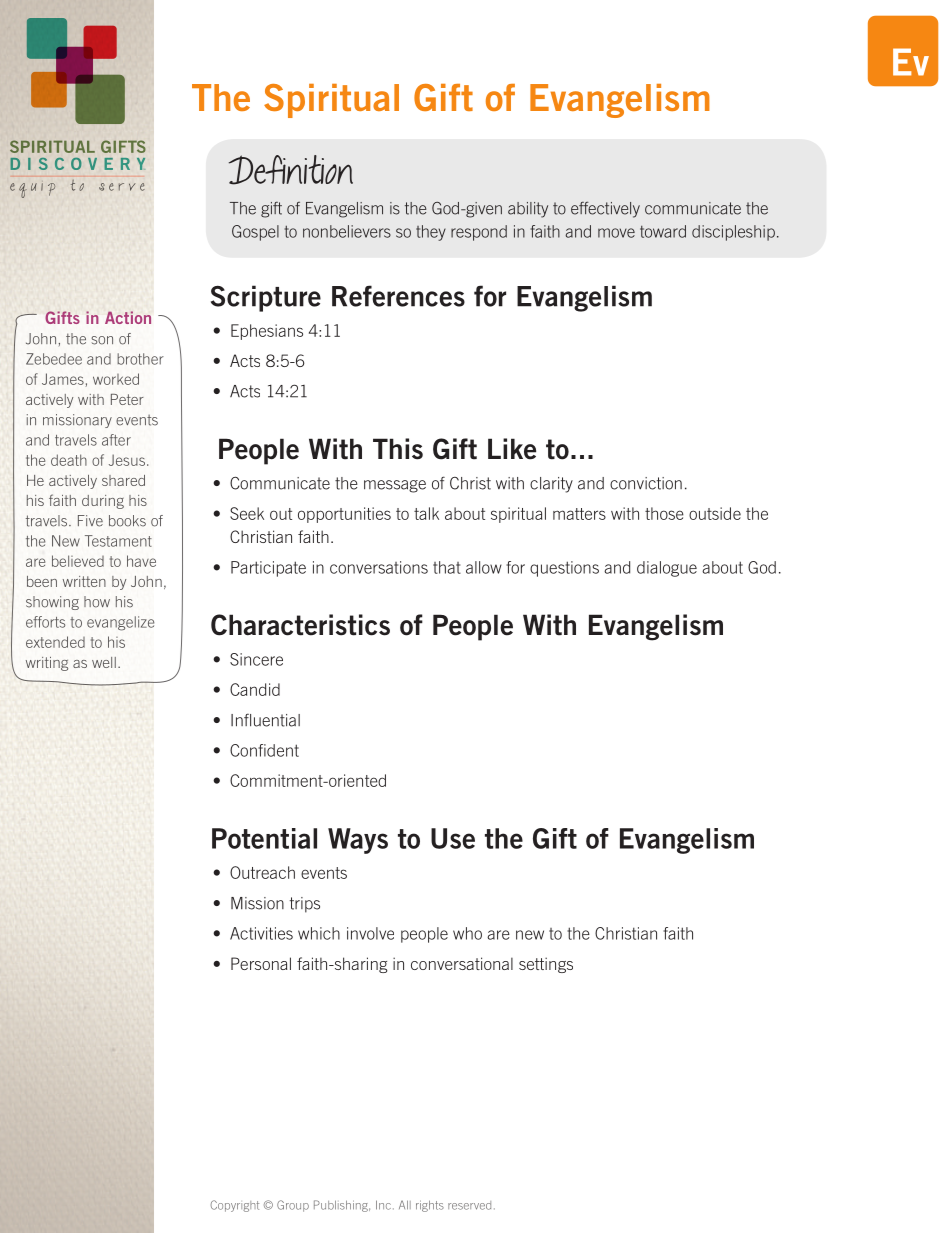 The height and width of the screenshot is (1233, 952). Describe the element at coordinates (358, 841) in the screenshot. I see `Ways` at that location.
